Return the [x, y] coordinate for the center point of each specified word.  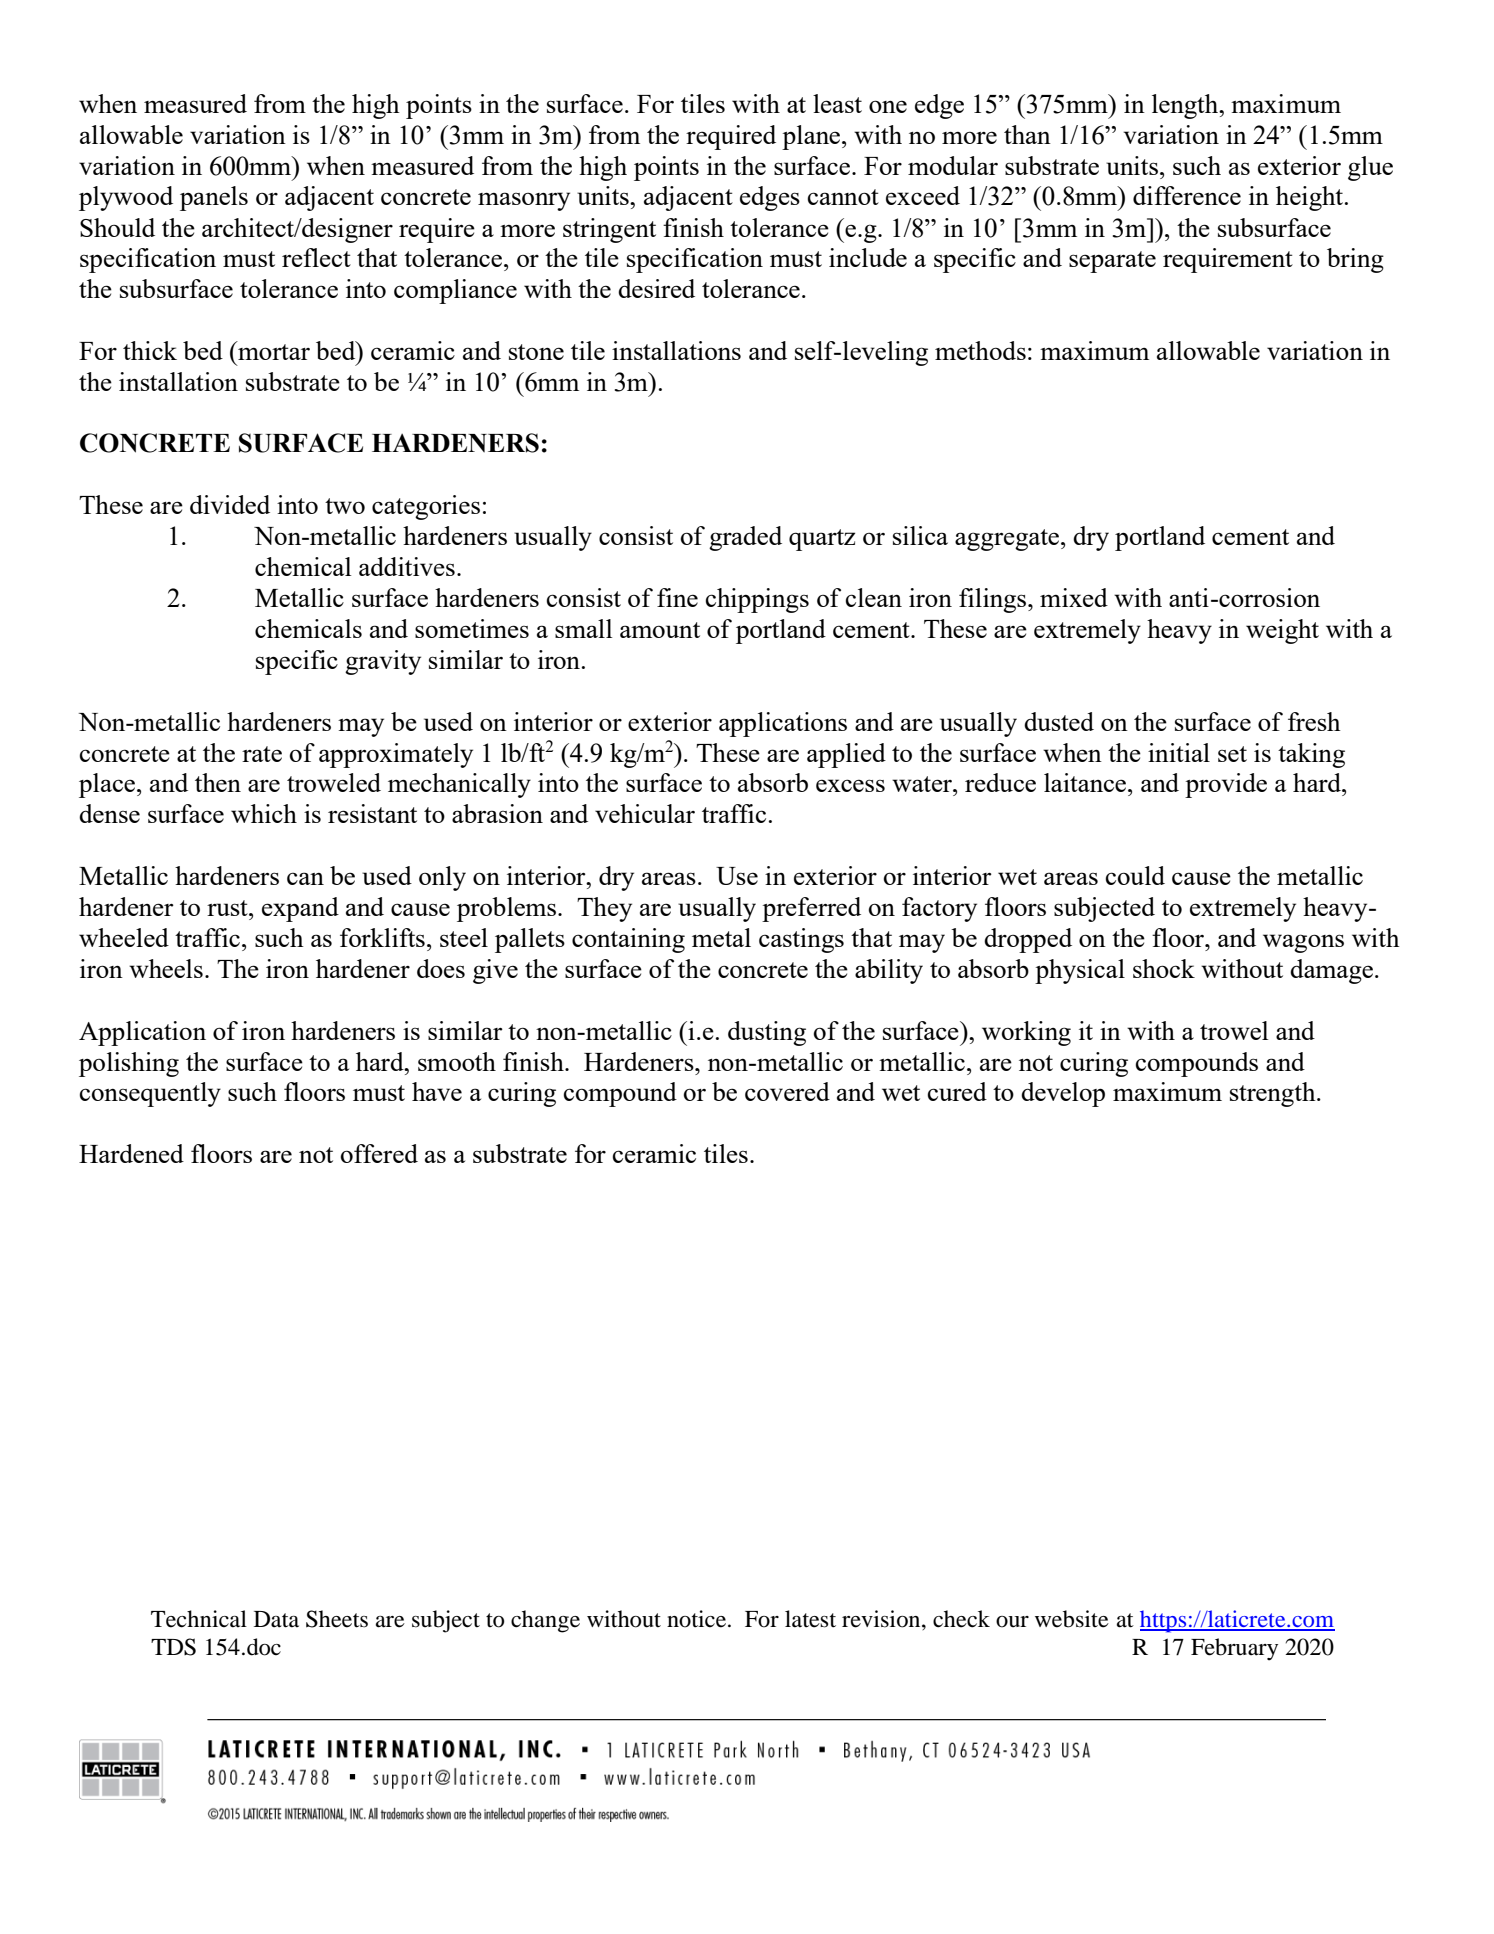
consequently [150, 1094]
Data [276, 1619]
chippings [757, 600]
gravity [383, 662]
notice [698, 1619]
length [1186, 106]
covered [787, 1091]
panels [214, 198]
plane [812, 137]
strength [1274, 1094]
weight [1282, 631]
